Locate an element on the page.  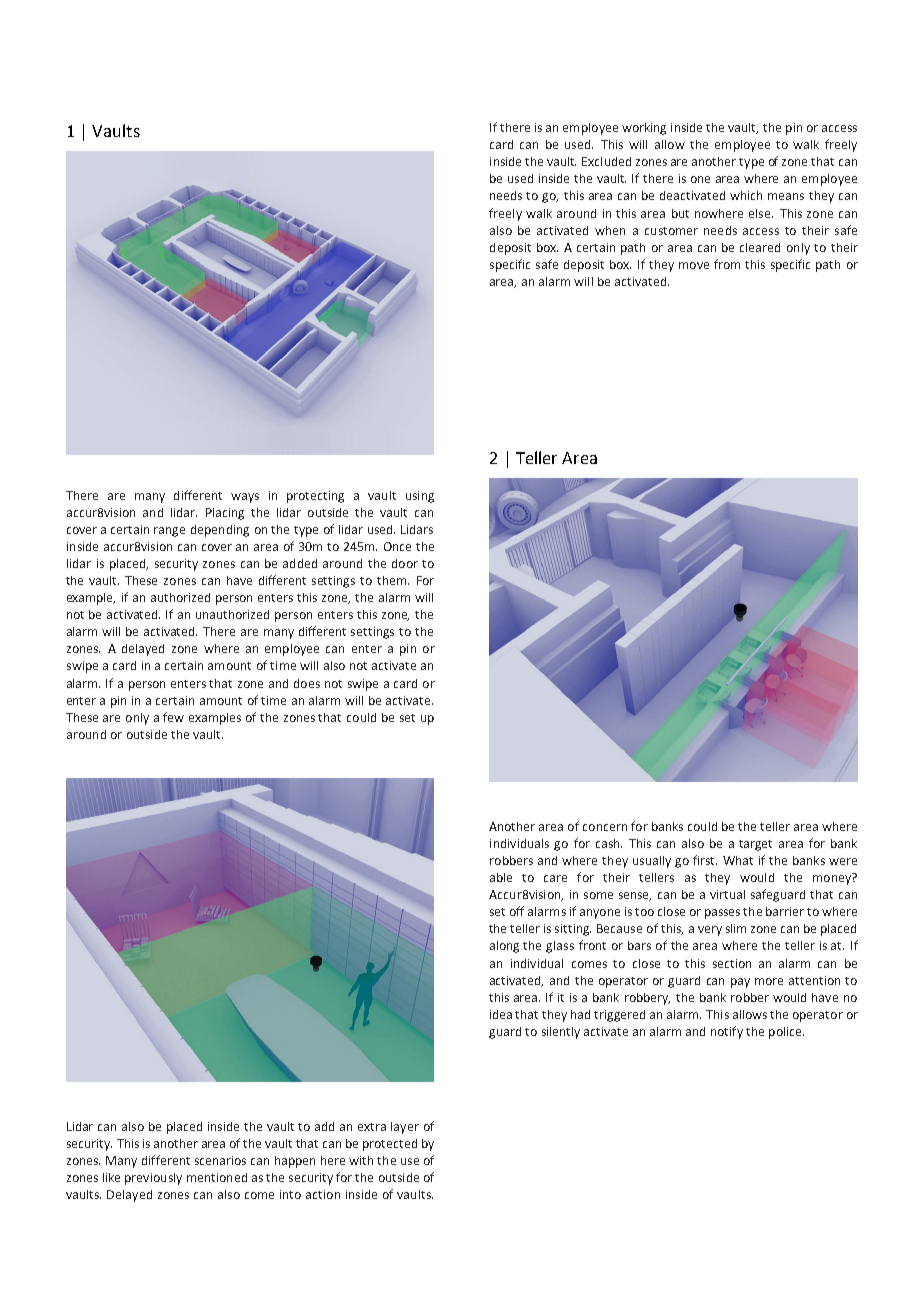
few is located at coordinates (173, 717).
